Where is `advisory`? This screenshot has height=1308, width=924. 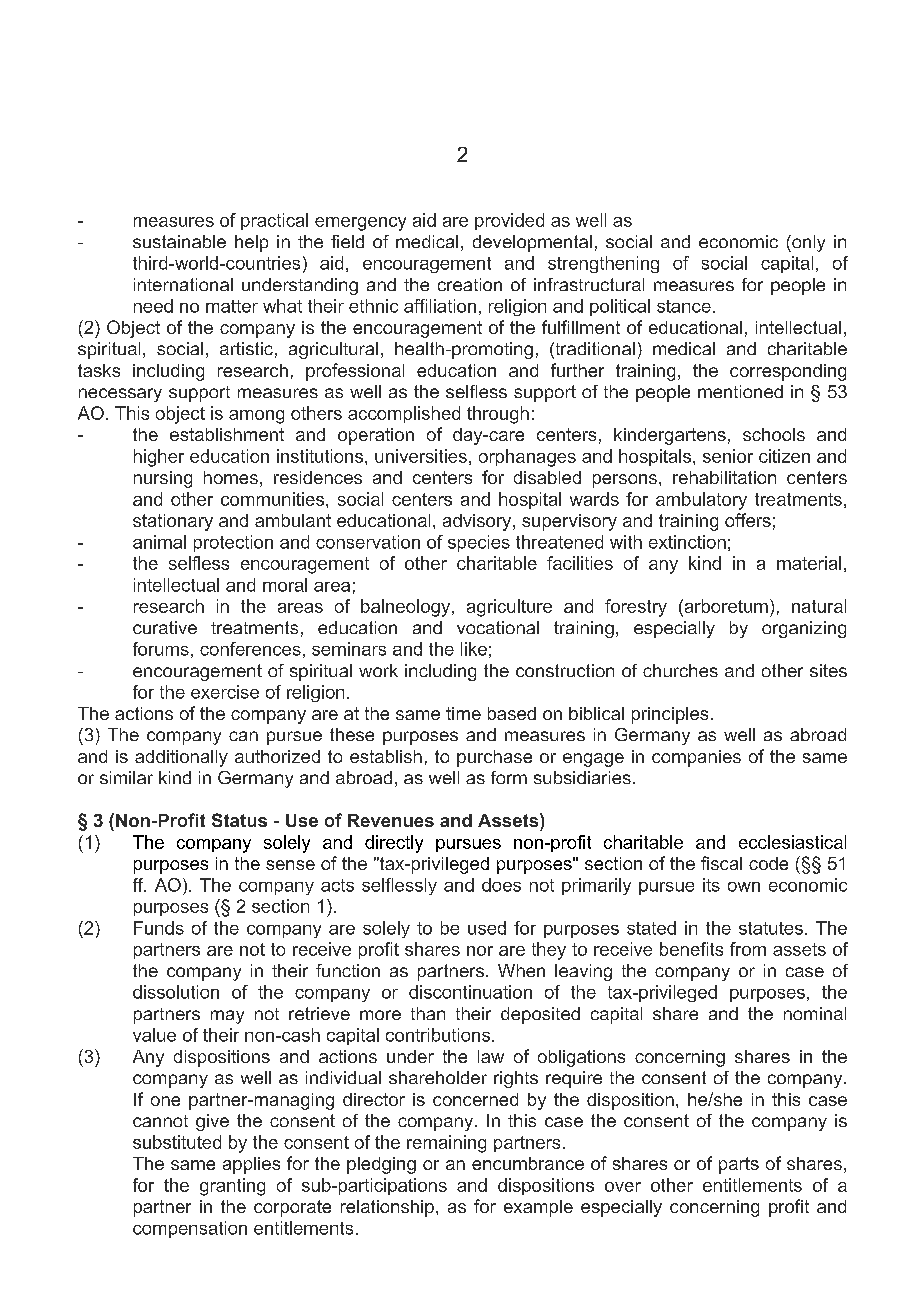 advisory is located at coordinates (478, 522).
